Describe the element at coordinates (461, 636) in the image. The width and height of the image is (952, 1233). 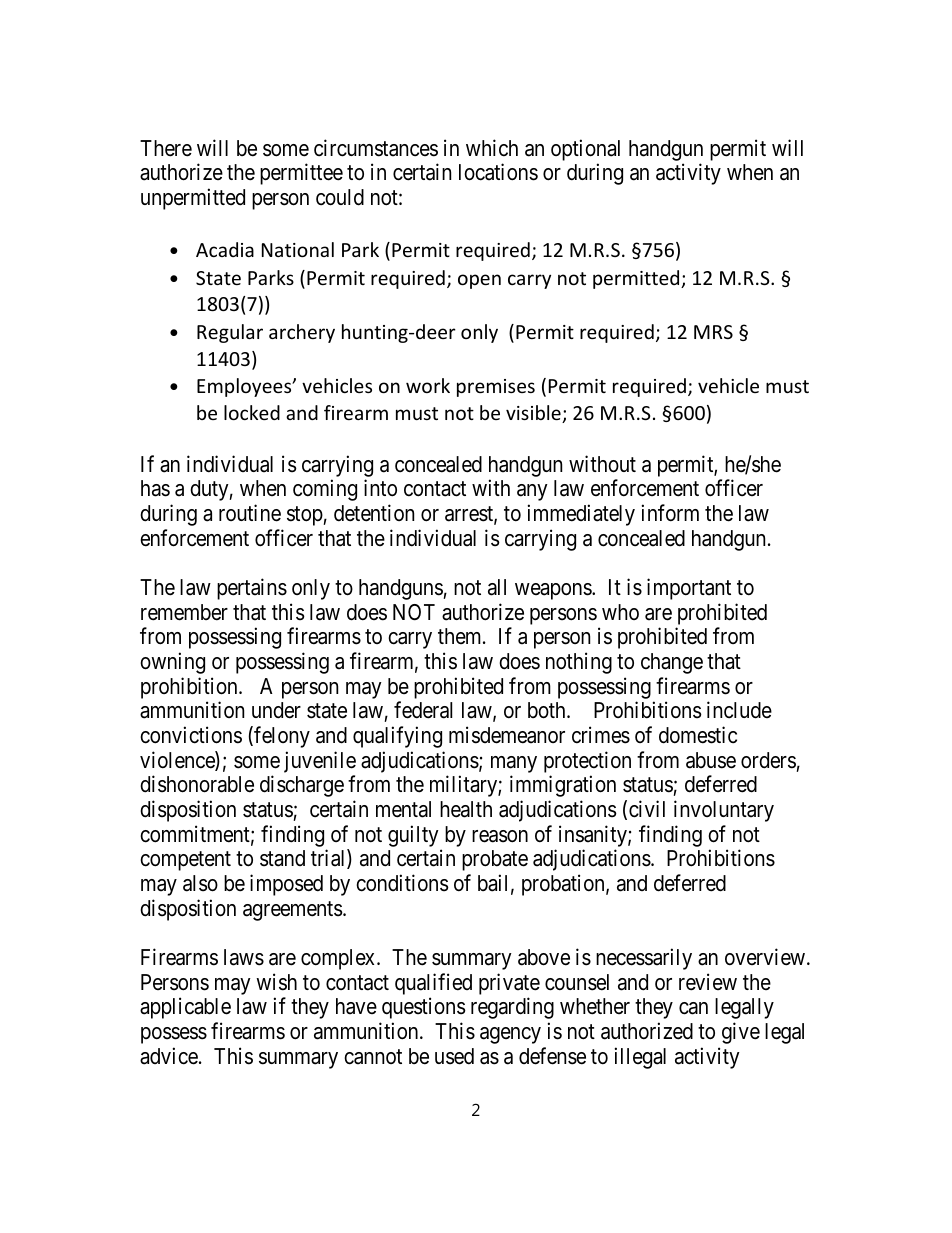
I see `them` at that location.
